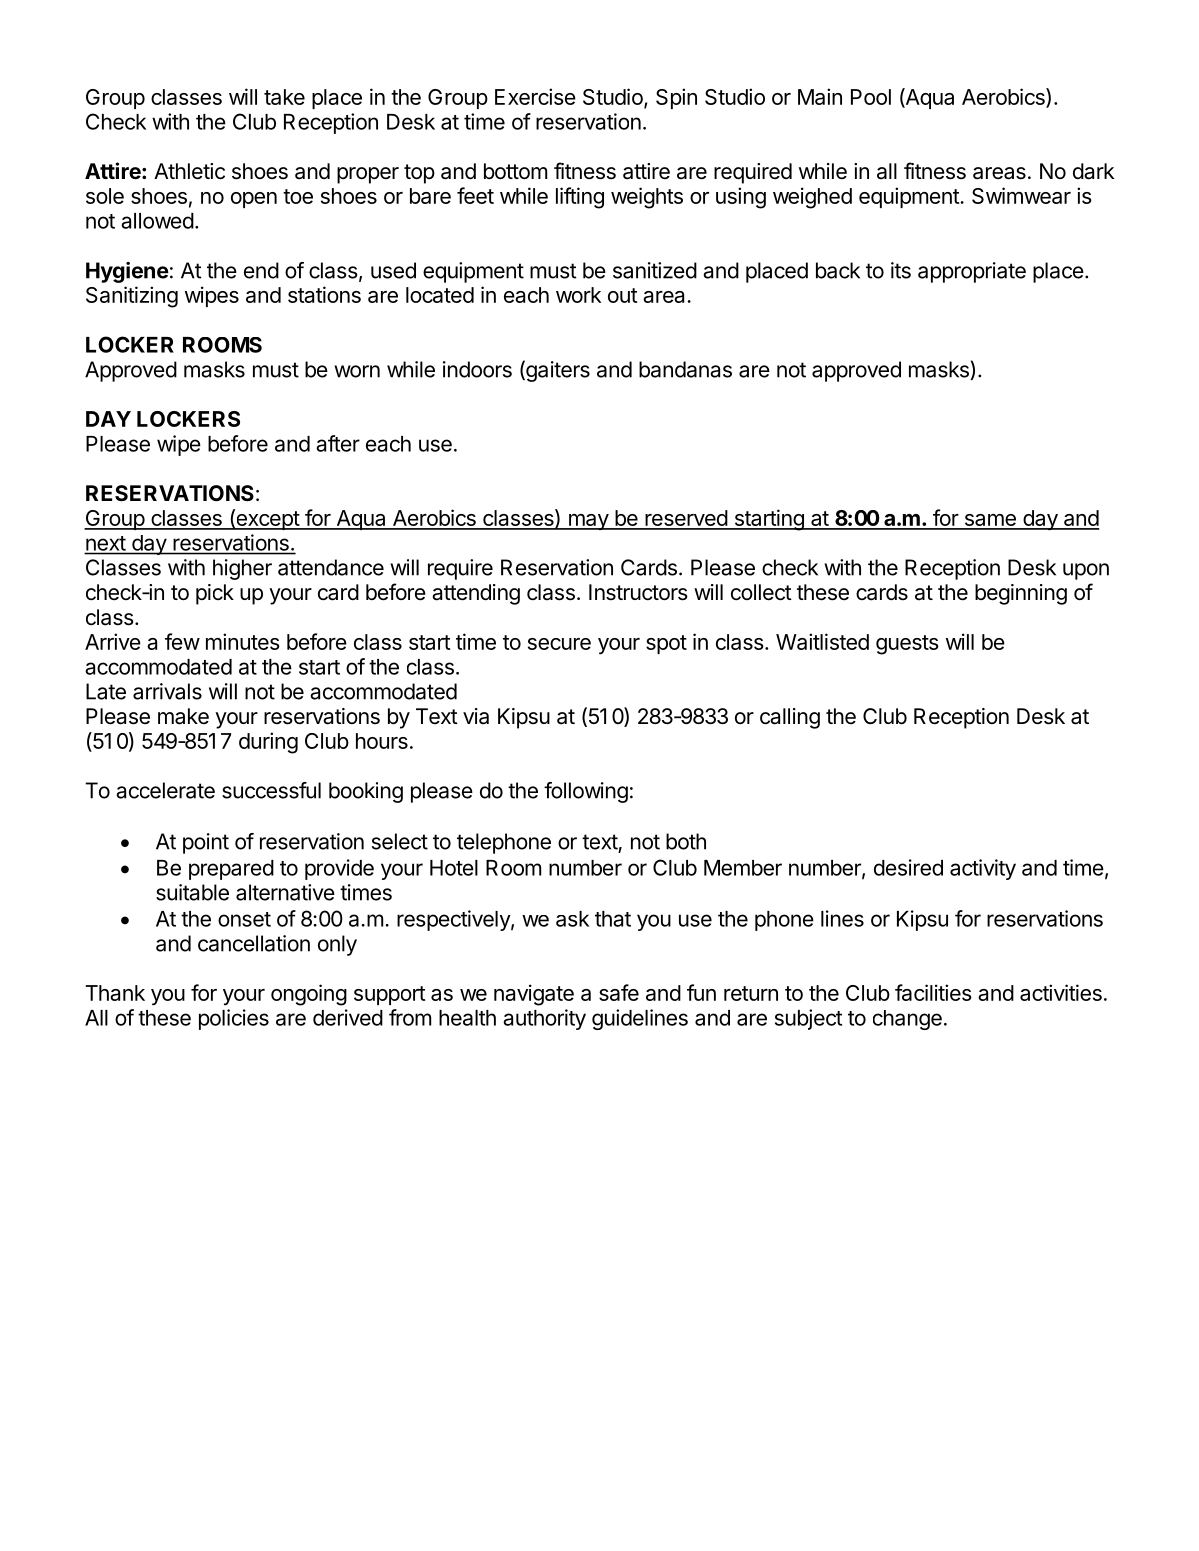 Image resolution: width=1199 pixels, height=1551 pixels. What do you see at coordinates (990, 521) in the page?
I see `same` at bounding box center [990, 521].
